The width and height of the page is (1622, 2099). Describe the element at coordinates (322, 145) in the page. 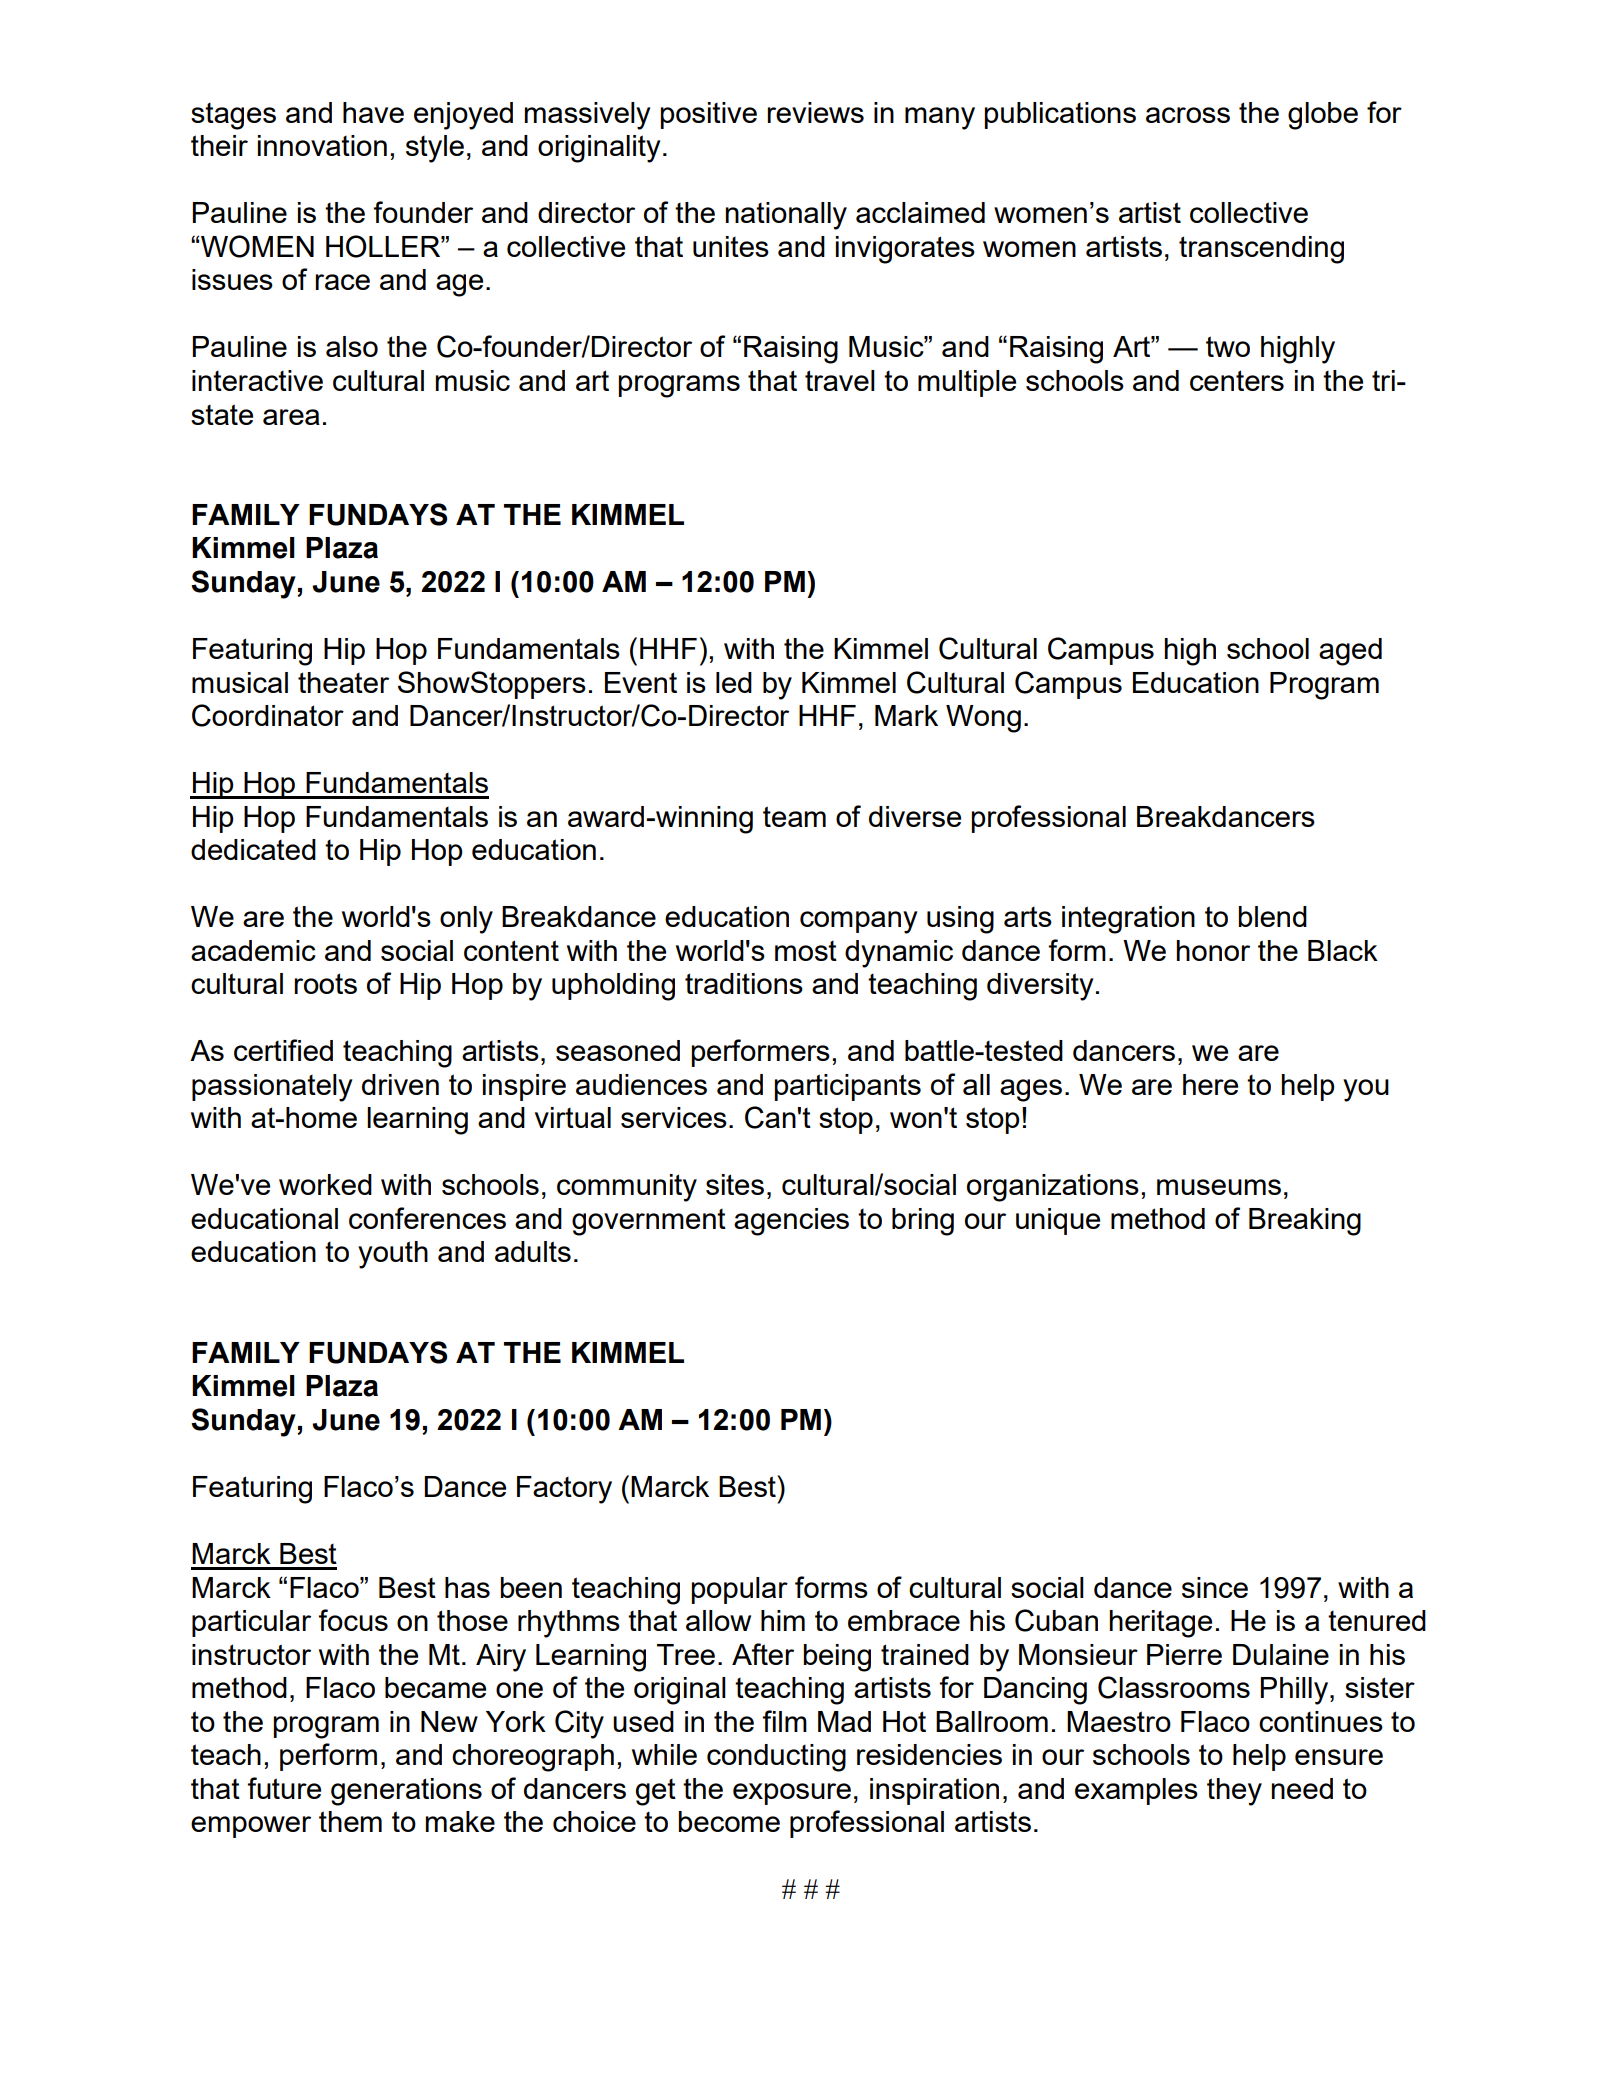

I see `innovation` at that location.
